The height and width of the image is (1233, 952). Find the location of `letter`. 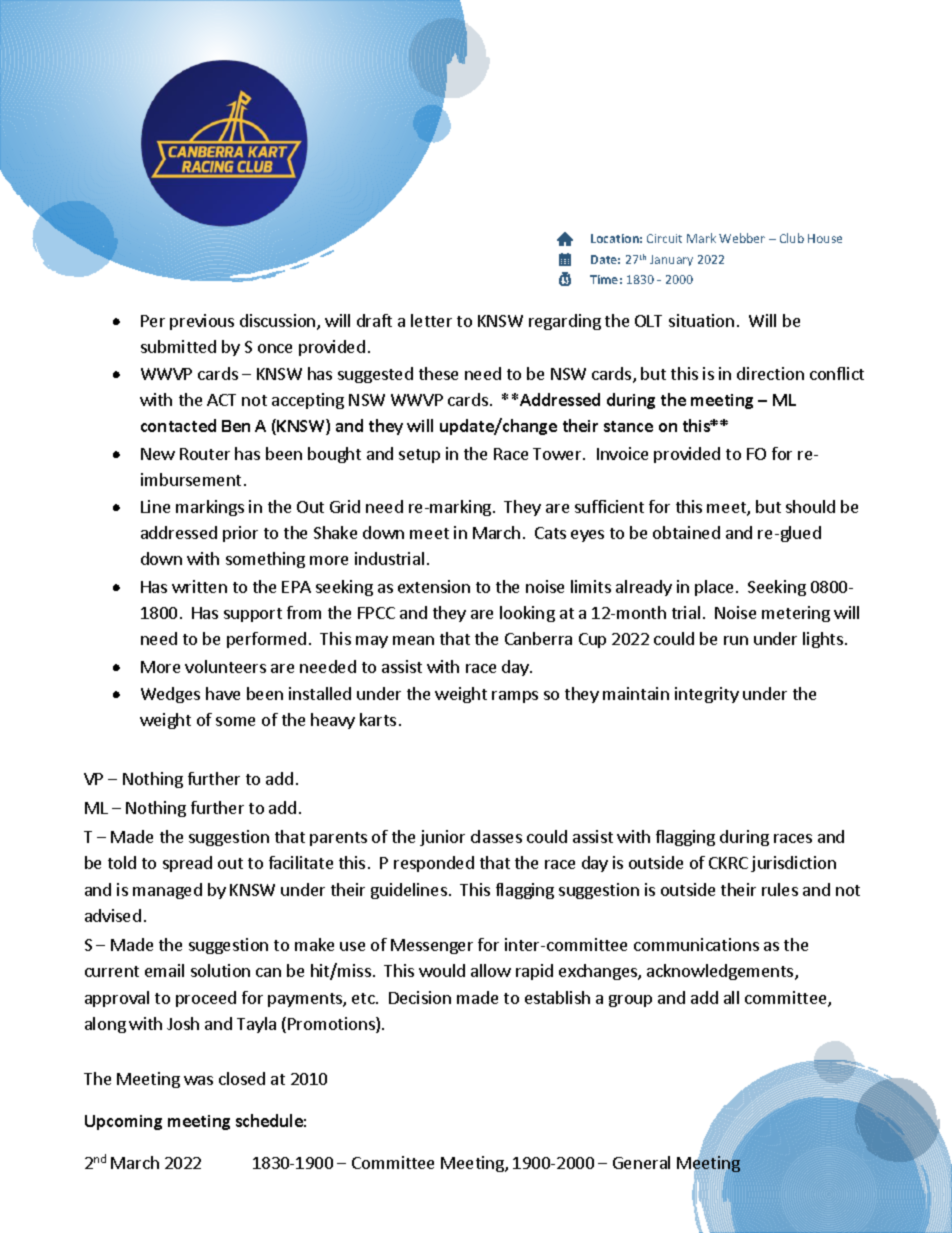

letter is located at coordinates (431, 320).
